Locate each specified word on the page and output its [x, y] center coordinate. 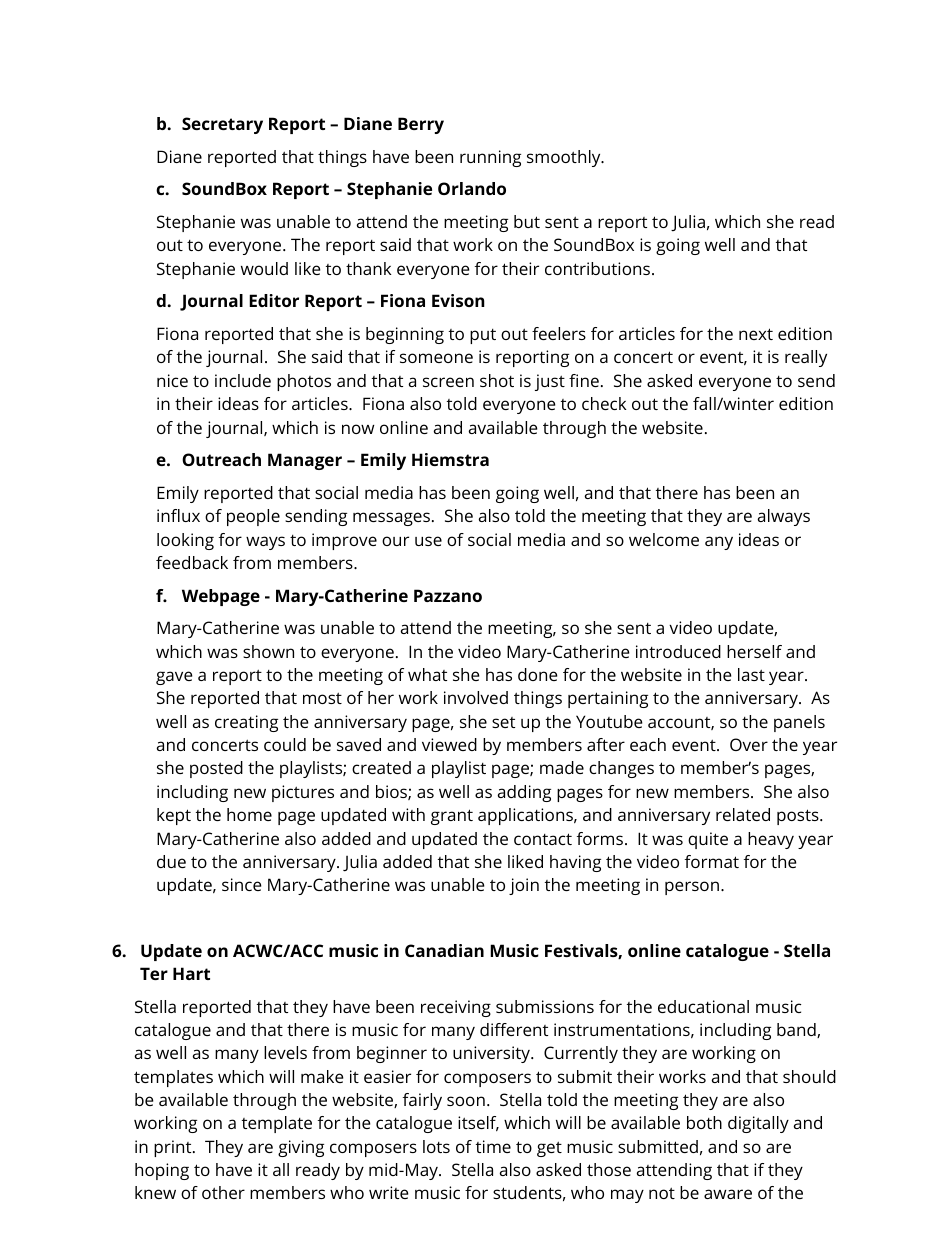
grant [452, 817]
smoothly [565, 158]
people [253, 517]
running [490, 158]
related [743, 814]
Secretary [222, 125]
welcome [664, 539]
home [249, 814]
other [223, 1192]
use [428, 541]
